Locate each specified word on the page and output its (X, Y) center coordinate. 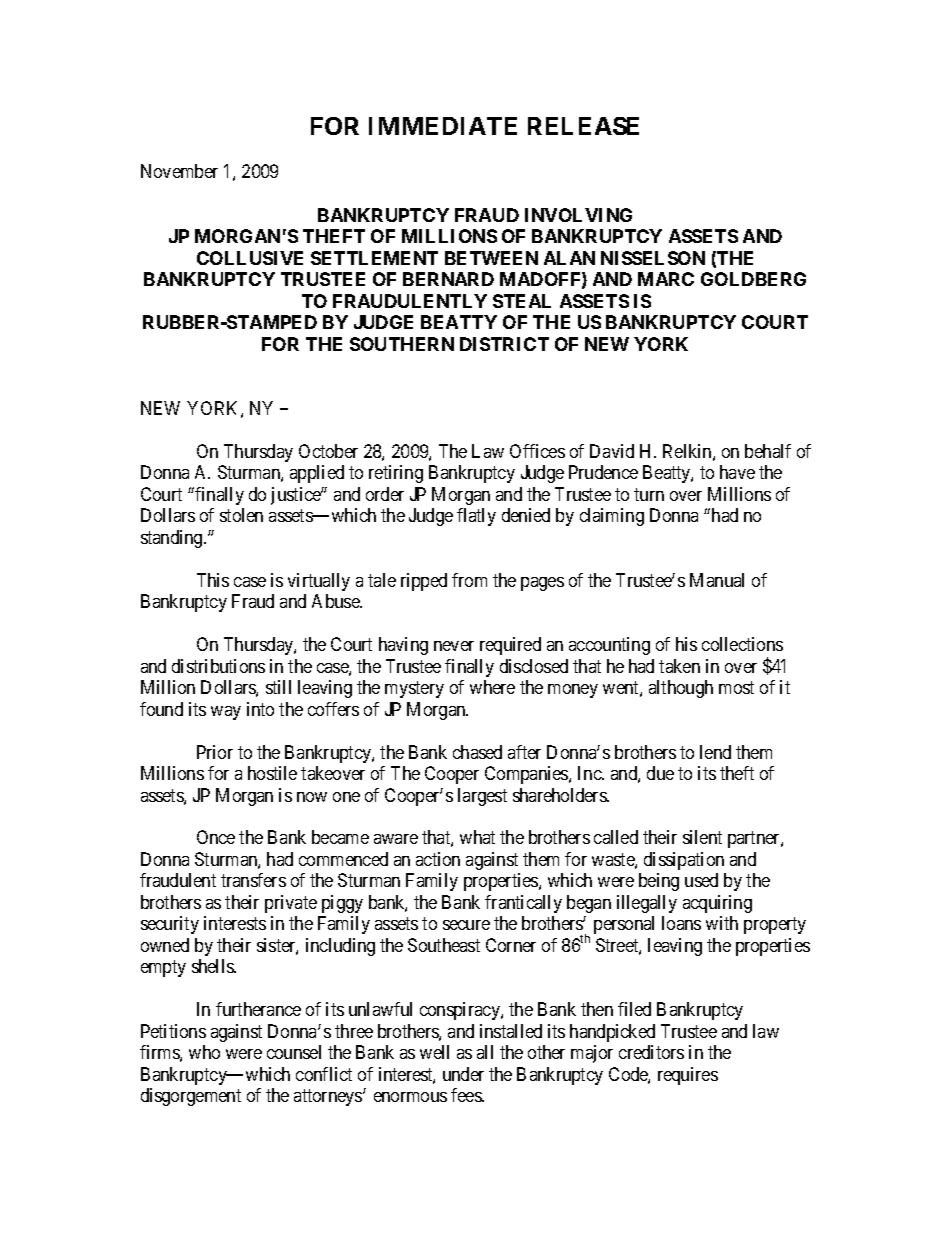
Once (216, 837)
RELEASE (583, 126)
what (477, 837)
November (179, 171)
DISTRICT (504, 344)
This (213, 580)
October (328, 451)
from (469, 580)
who (204, 1052)
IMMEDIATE (443, 126)
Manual (717, 580)
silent (702, 837)
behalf (768, 451)
